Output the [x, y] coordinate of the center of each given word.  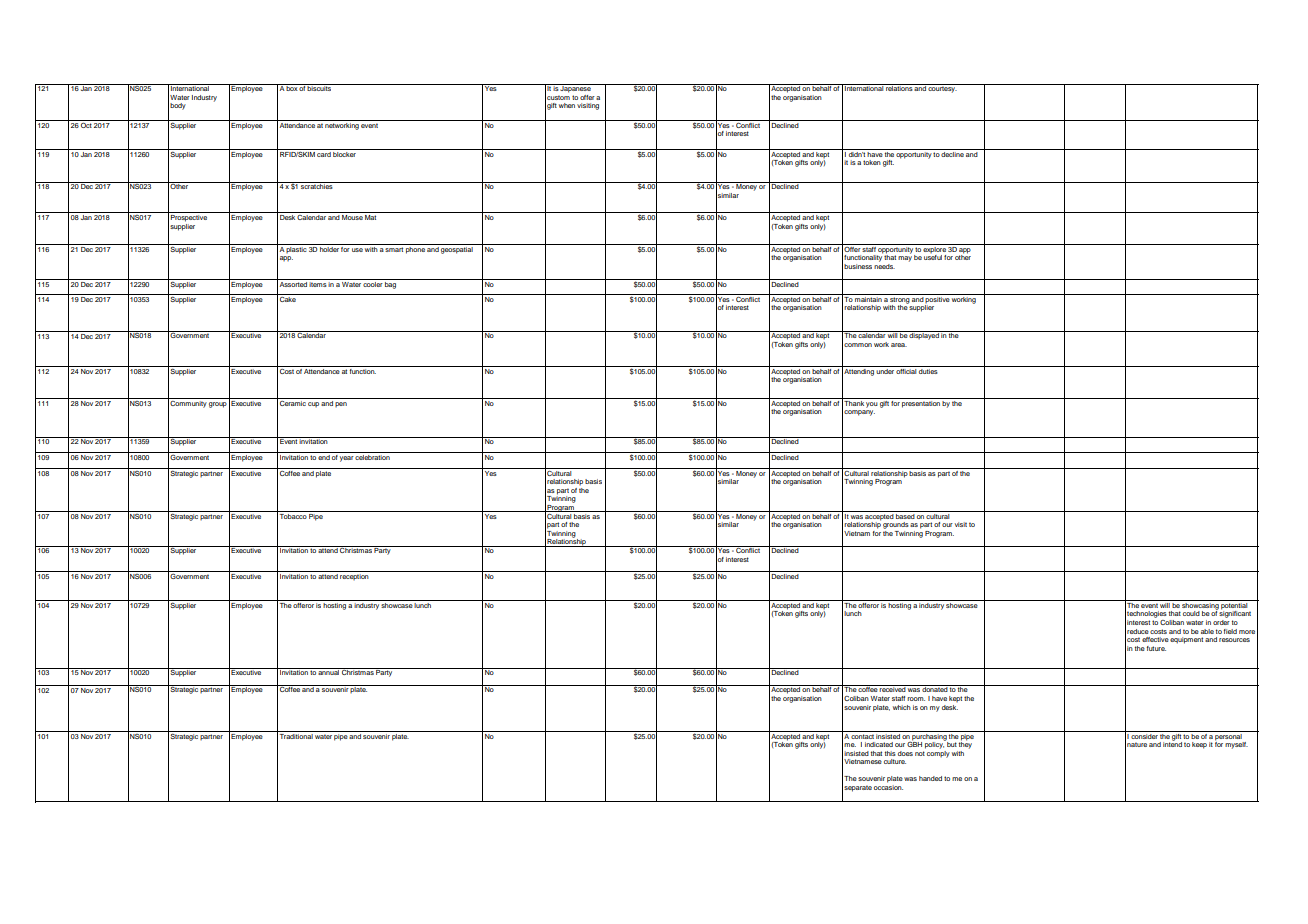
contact [863, 735]
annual [329, 671]
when [567, 105]
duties [928, 370]
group [218, 405]
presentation [921, 403]
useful [933, 257]
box [292, 87]
